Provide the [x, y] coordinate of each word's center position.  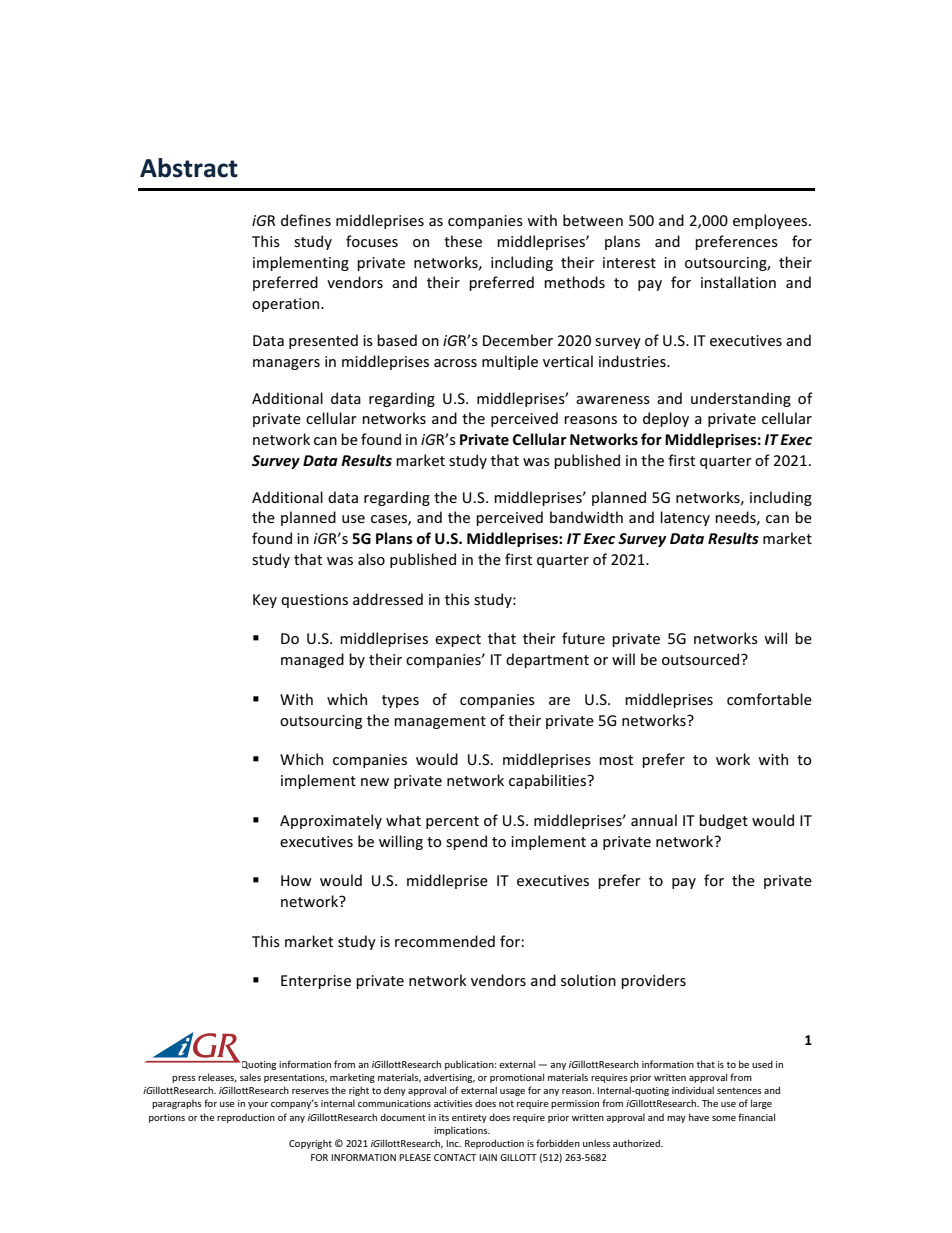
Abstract [189, 168]
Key [265, 601]
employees [771, 221]
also [371, 559]
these [463, 241]
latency [685, 518]
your [258, 1105]
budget [723, 821]
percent [452, 822]
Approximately [331, 821]
